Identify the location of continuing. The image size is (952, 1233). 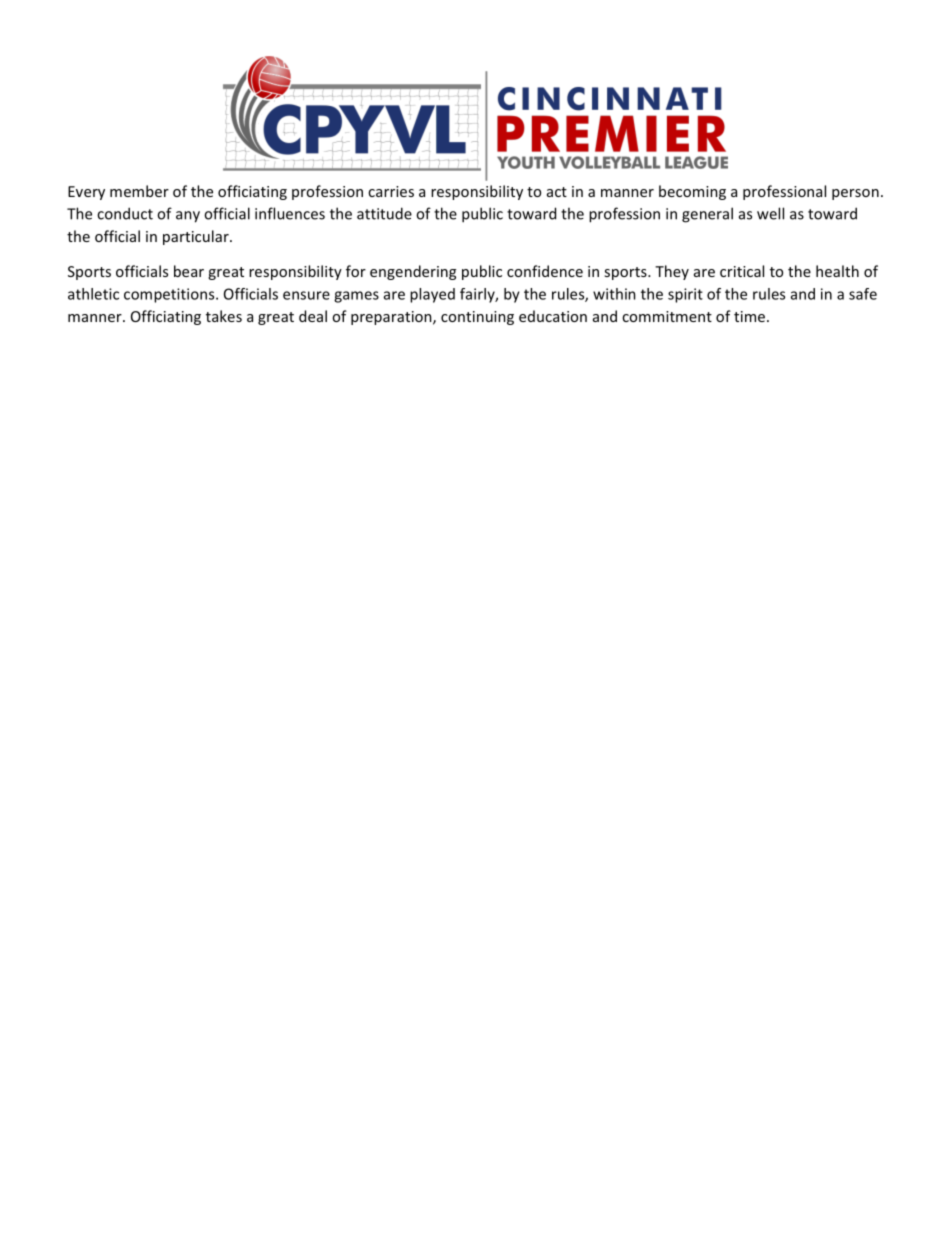
(477, 318).
